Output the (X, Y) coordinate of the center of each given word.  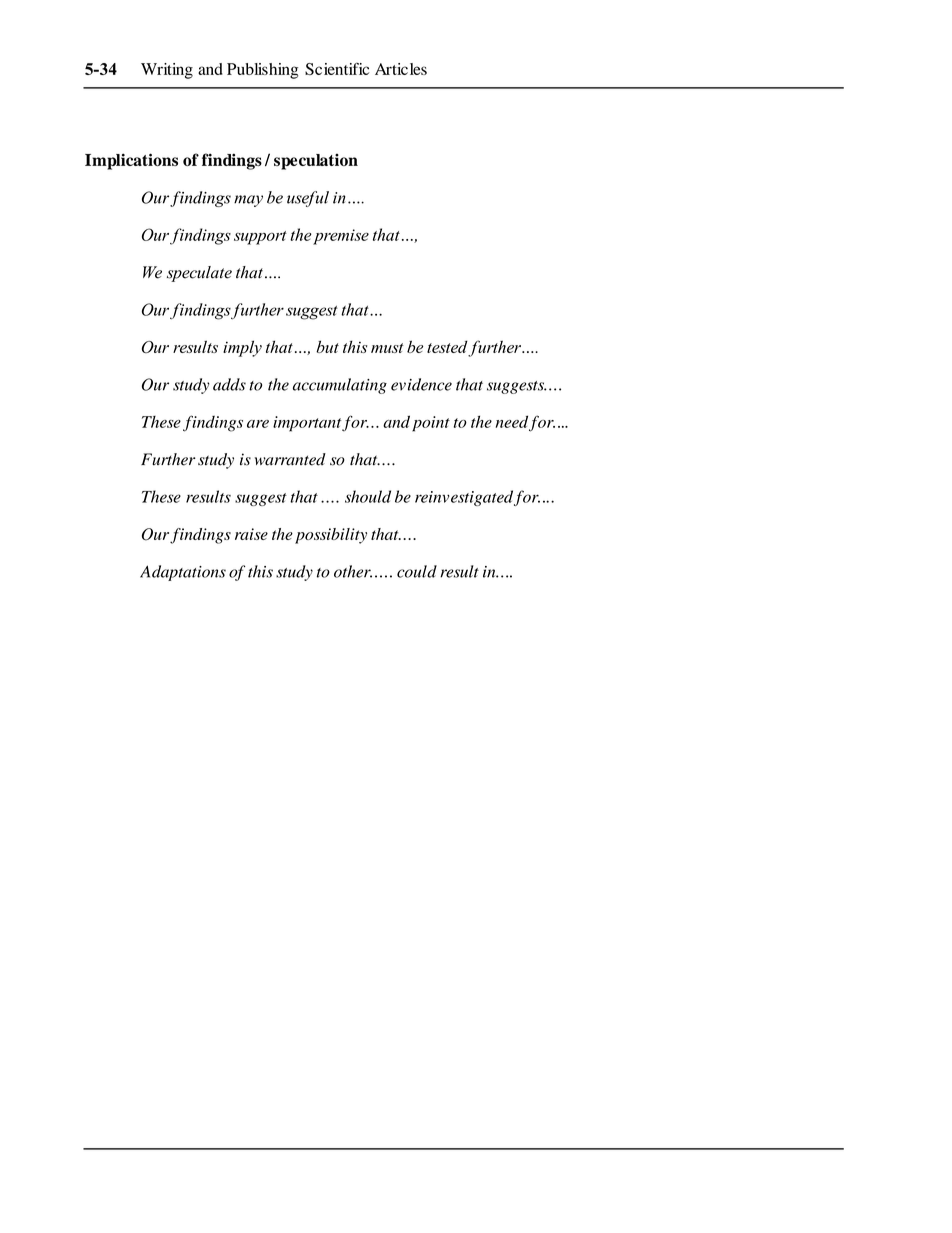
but (327, 346)
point (431, 424)
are (258, 424)
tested (447, 346)
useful (308, 199)
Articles (401, 69)
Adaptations (183, 573)
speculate (199, 274)
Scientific (337, 69)
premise (341, 237)
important (308, 424)
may (248, 201)
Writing (167, 71)
